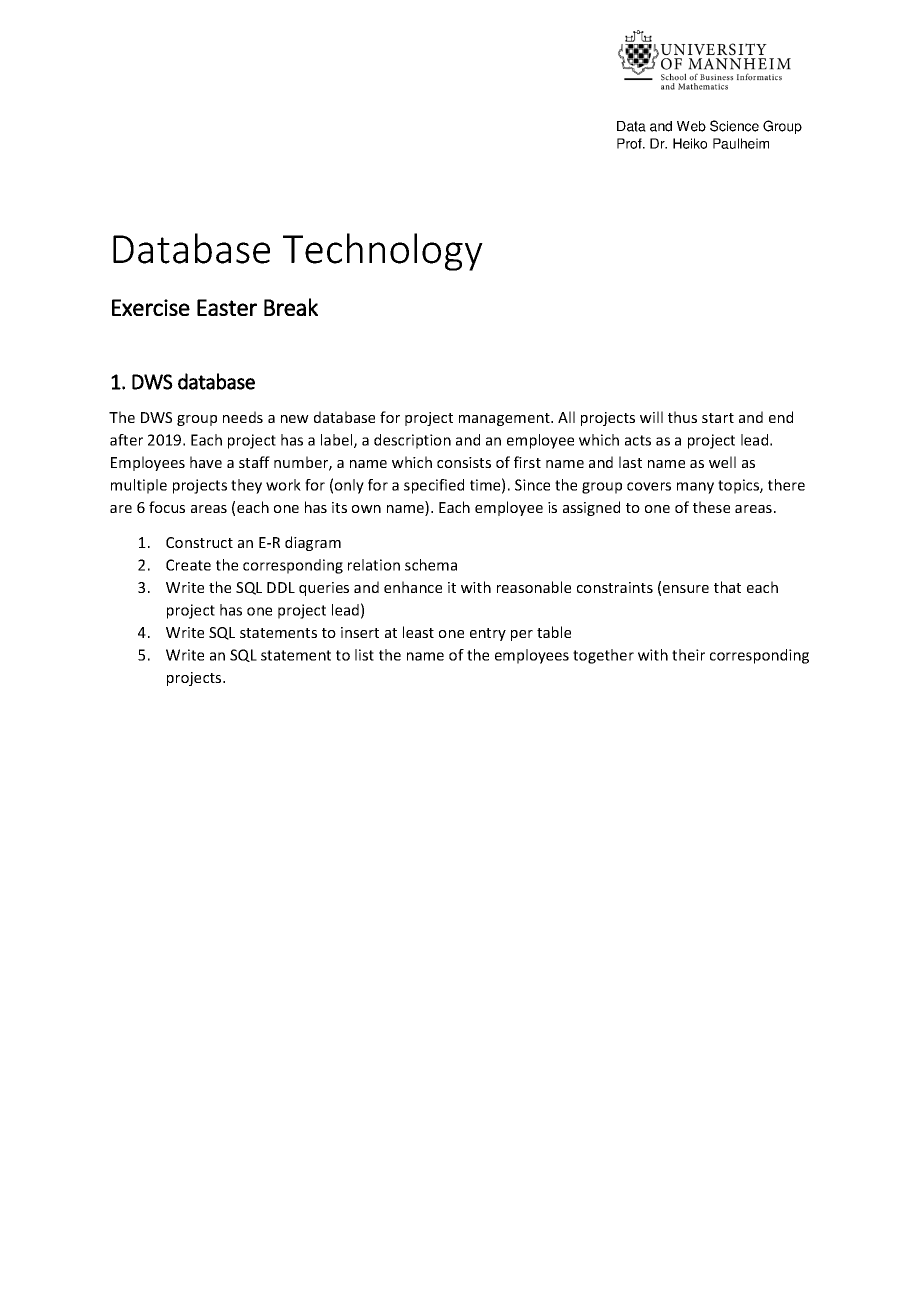 The image size is (924, 1308). Describe the element at coordinates (682, 417) in the document. I see `thus` at that location.
